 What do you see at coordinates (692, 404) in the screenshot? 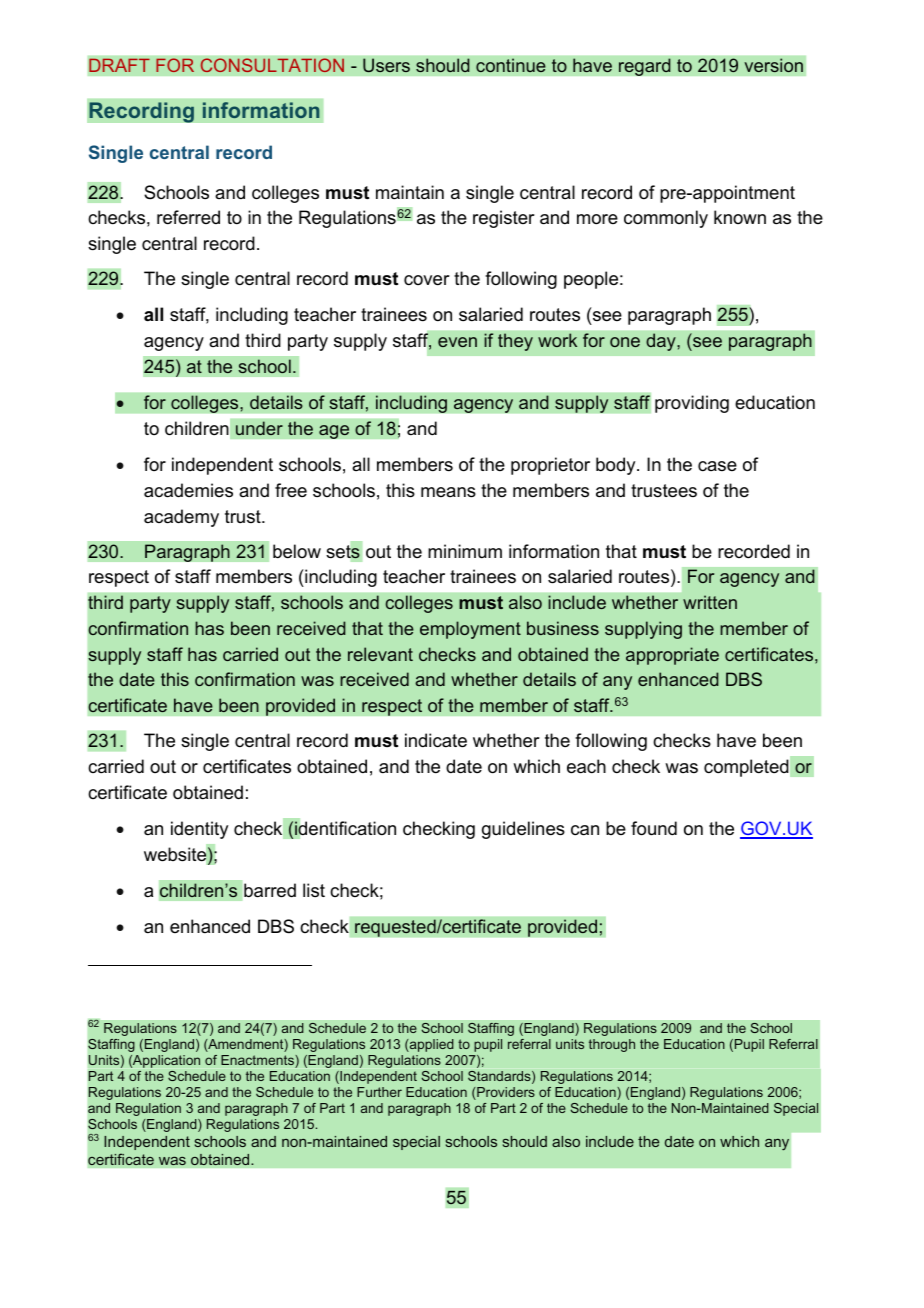
I see `providing` at bounding box center [692, 404].
